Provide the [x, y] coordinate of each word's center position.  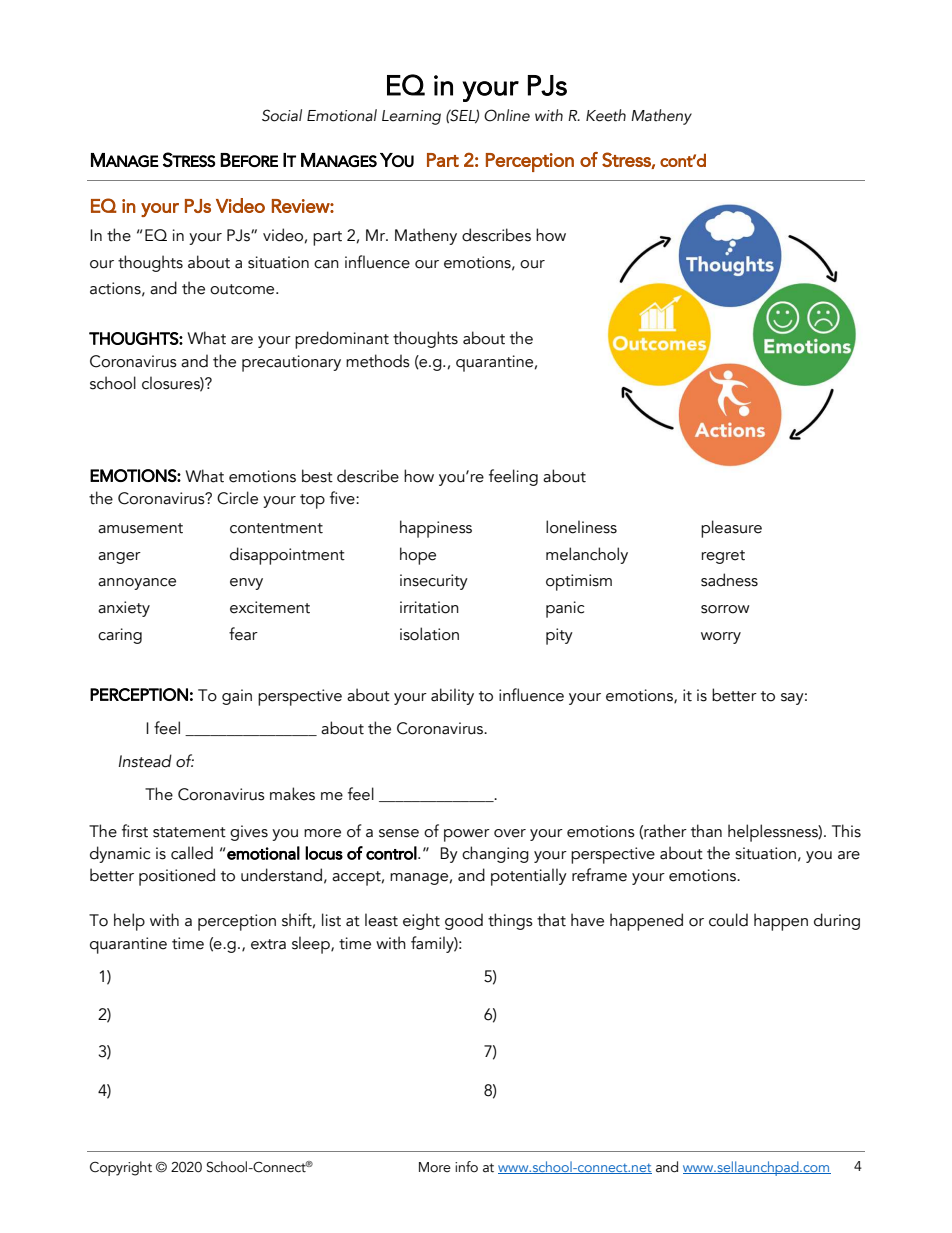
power [467, 835]
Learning [411, 117]
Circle [237, 498]
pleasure [731, 529]
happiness [436, 529]
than [706, 831]
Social [282, 115]
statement [189, 832]
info [466, 1167]
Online [507, 115]
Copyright [121, 1168]
